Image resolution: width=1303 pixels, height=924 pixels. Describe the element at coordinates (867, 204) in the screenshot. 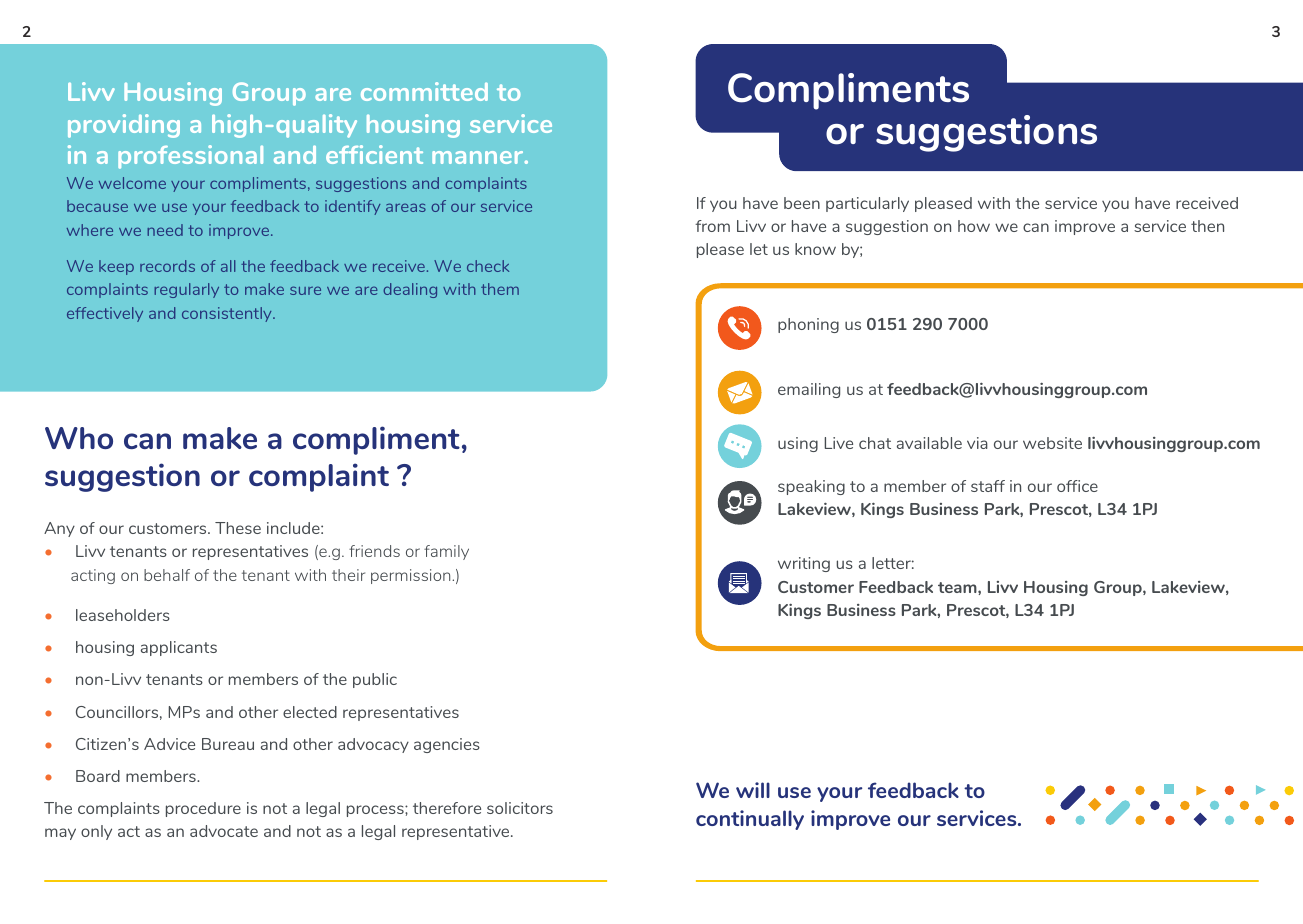

I see `particularly` at that location.
